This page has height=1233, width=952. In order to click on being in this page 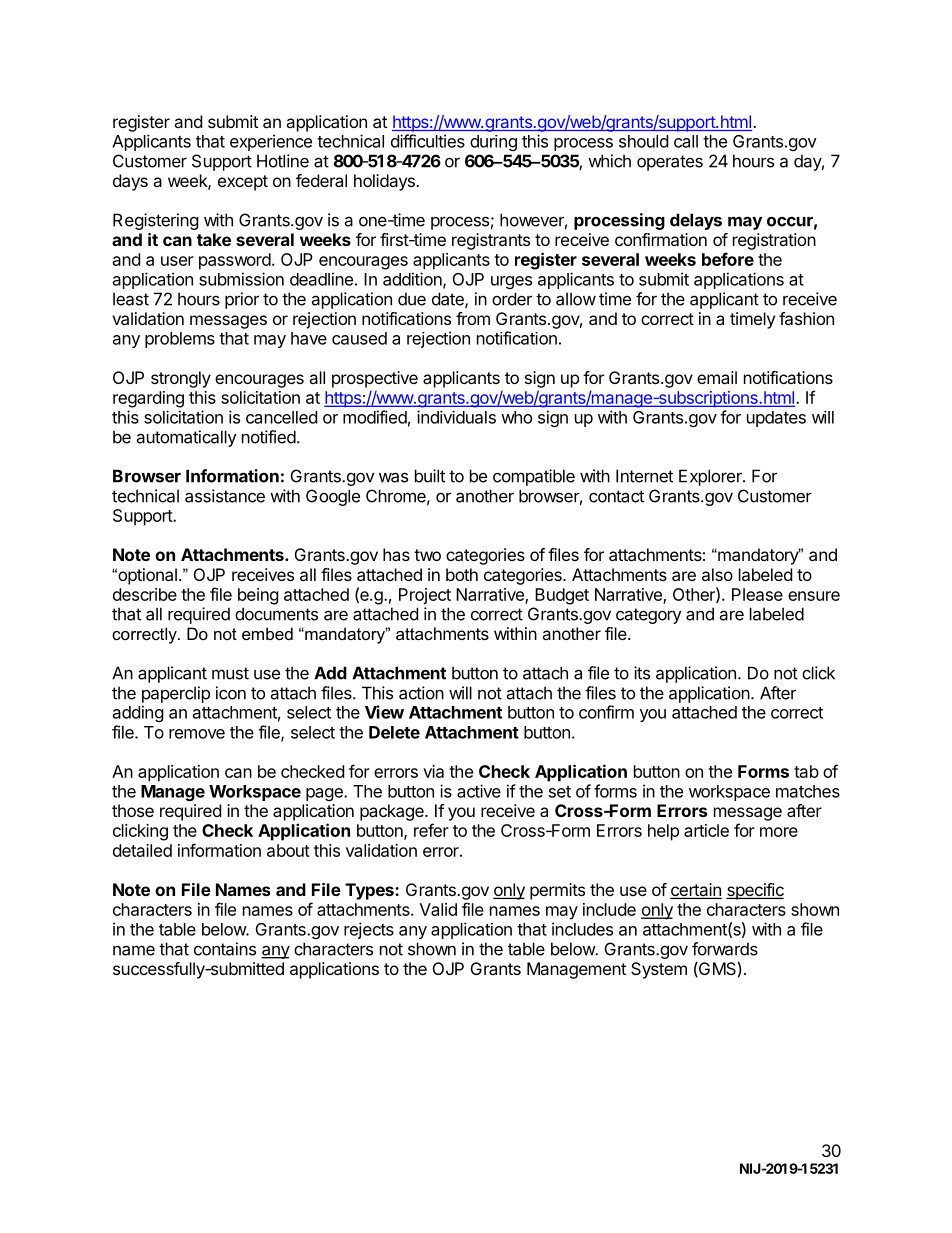, I will do `click(258, 596)`.
